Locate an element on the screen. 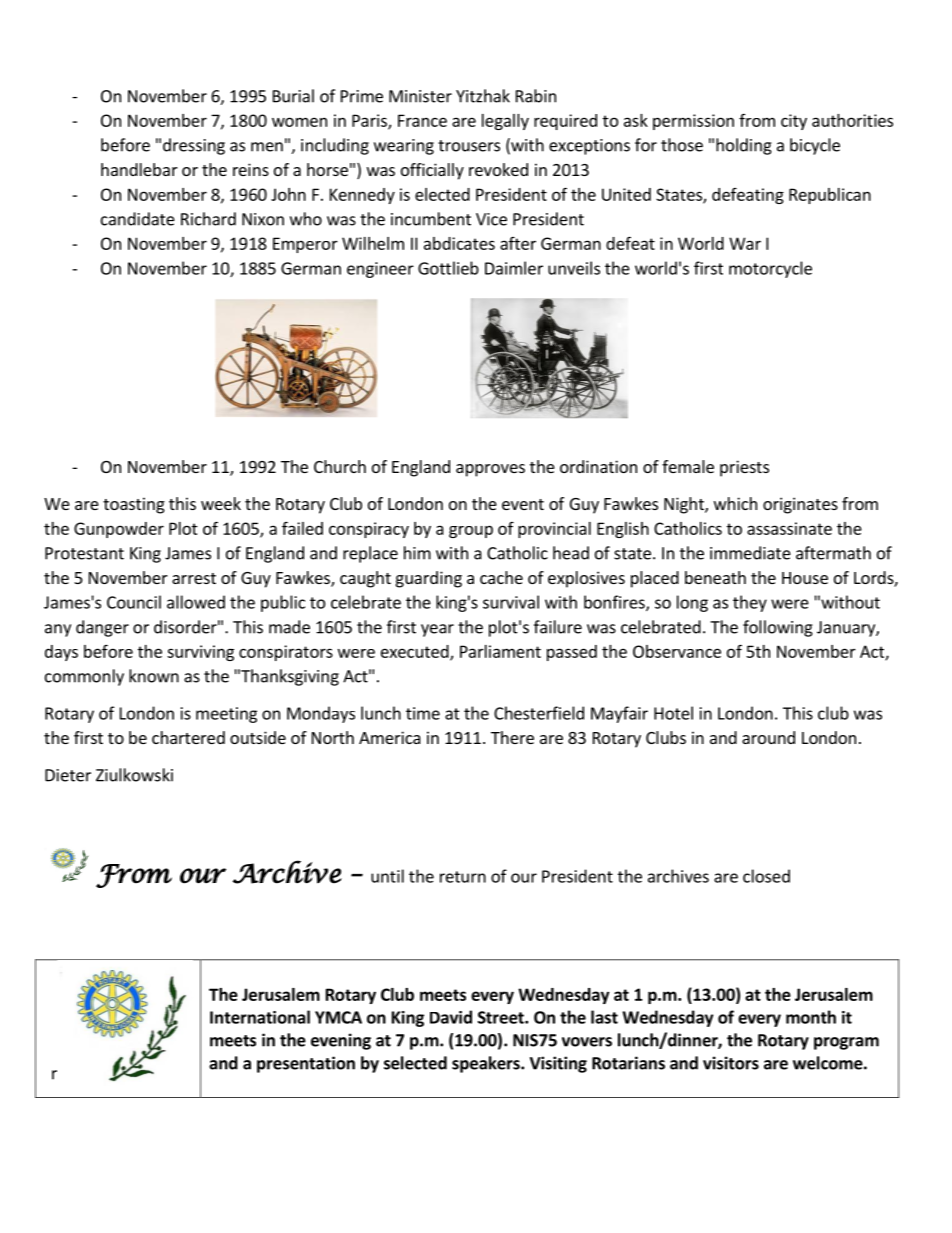 Image resolution: width=952 pixels, height=1233 pixels. city is located at coordinates (794, 122).
